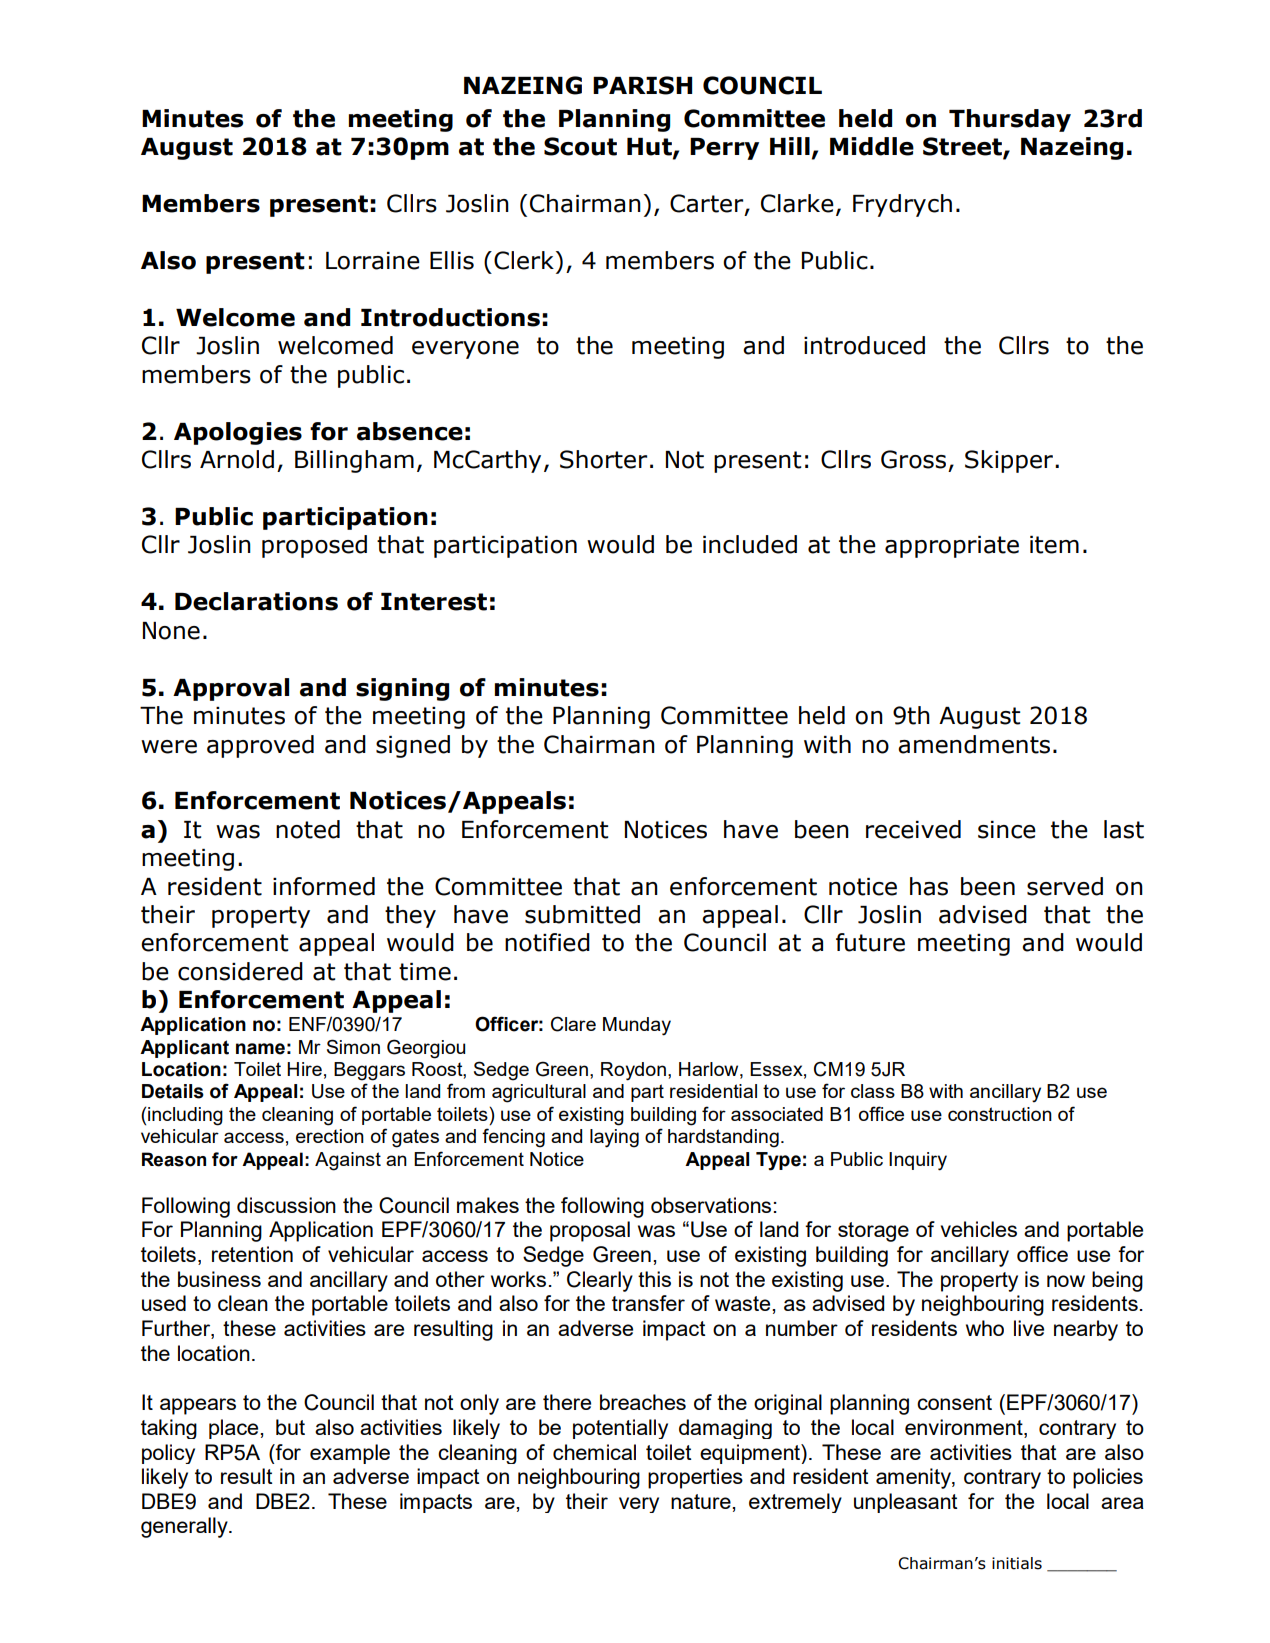  I want to click on noted, so click(308, 829).
